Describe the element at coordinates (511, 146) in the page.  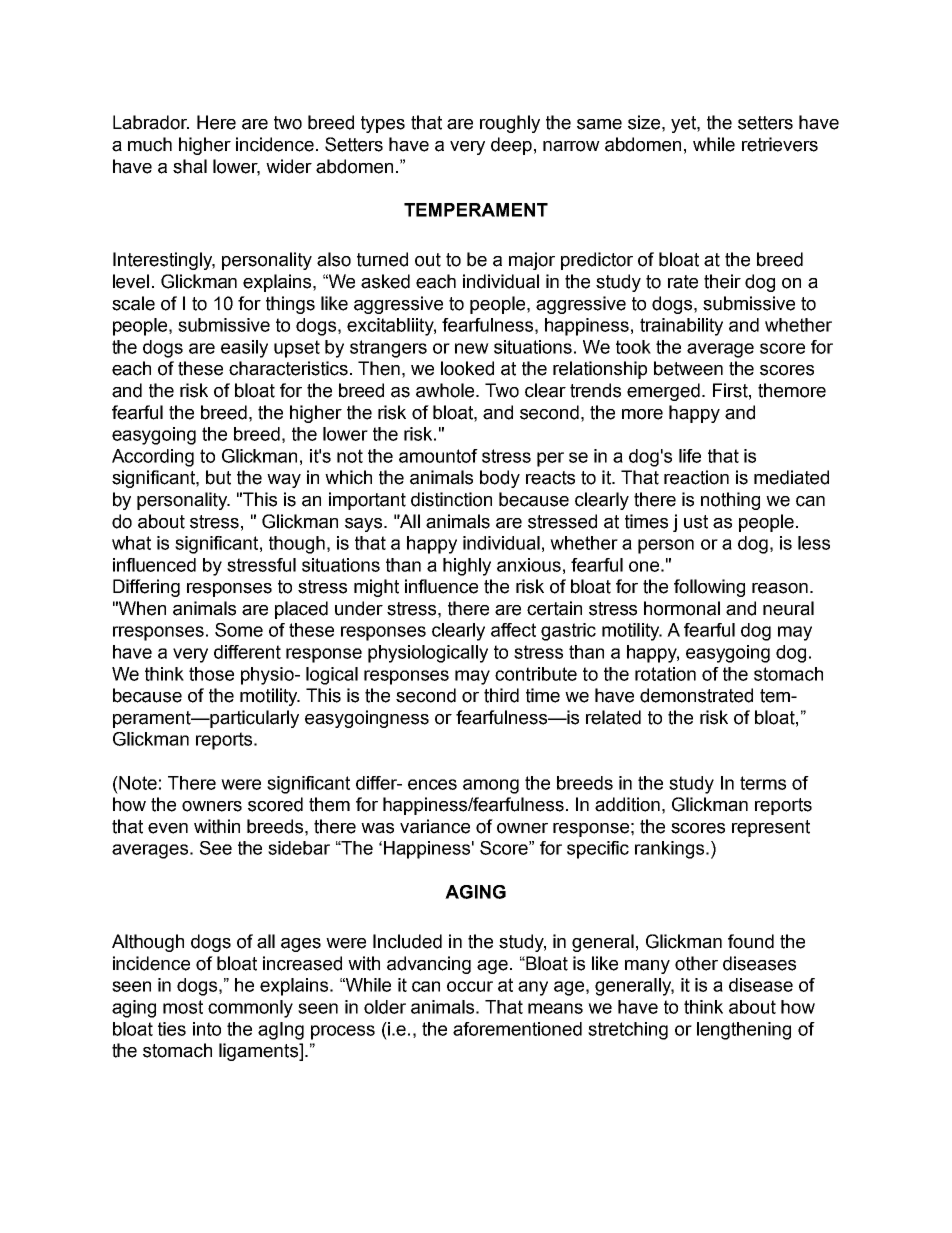
I see `deep` at that location.
